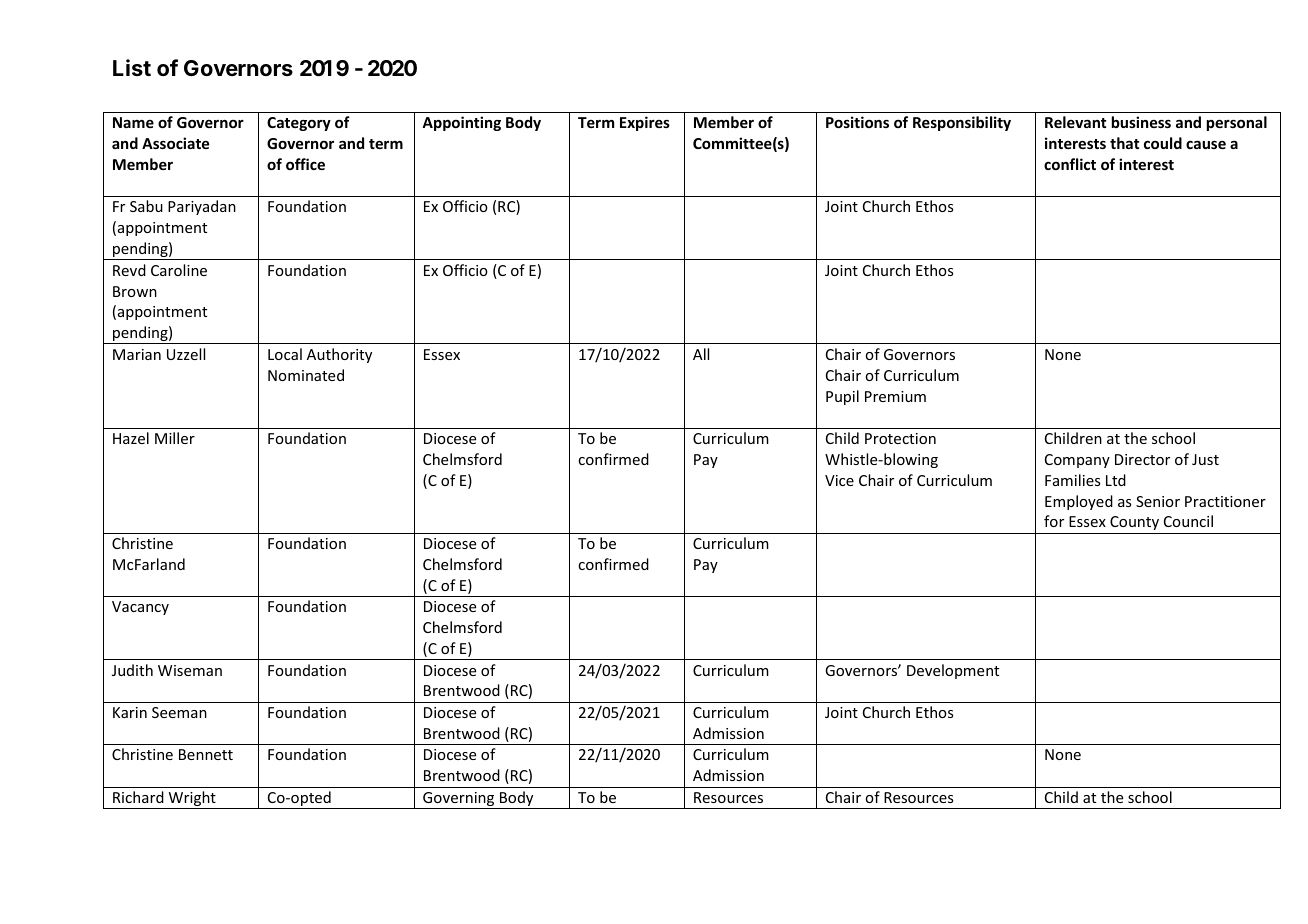 The image size is (1308, 924). I want to click on Bennett, so click(206, 754).
